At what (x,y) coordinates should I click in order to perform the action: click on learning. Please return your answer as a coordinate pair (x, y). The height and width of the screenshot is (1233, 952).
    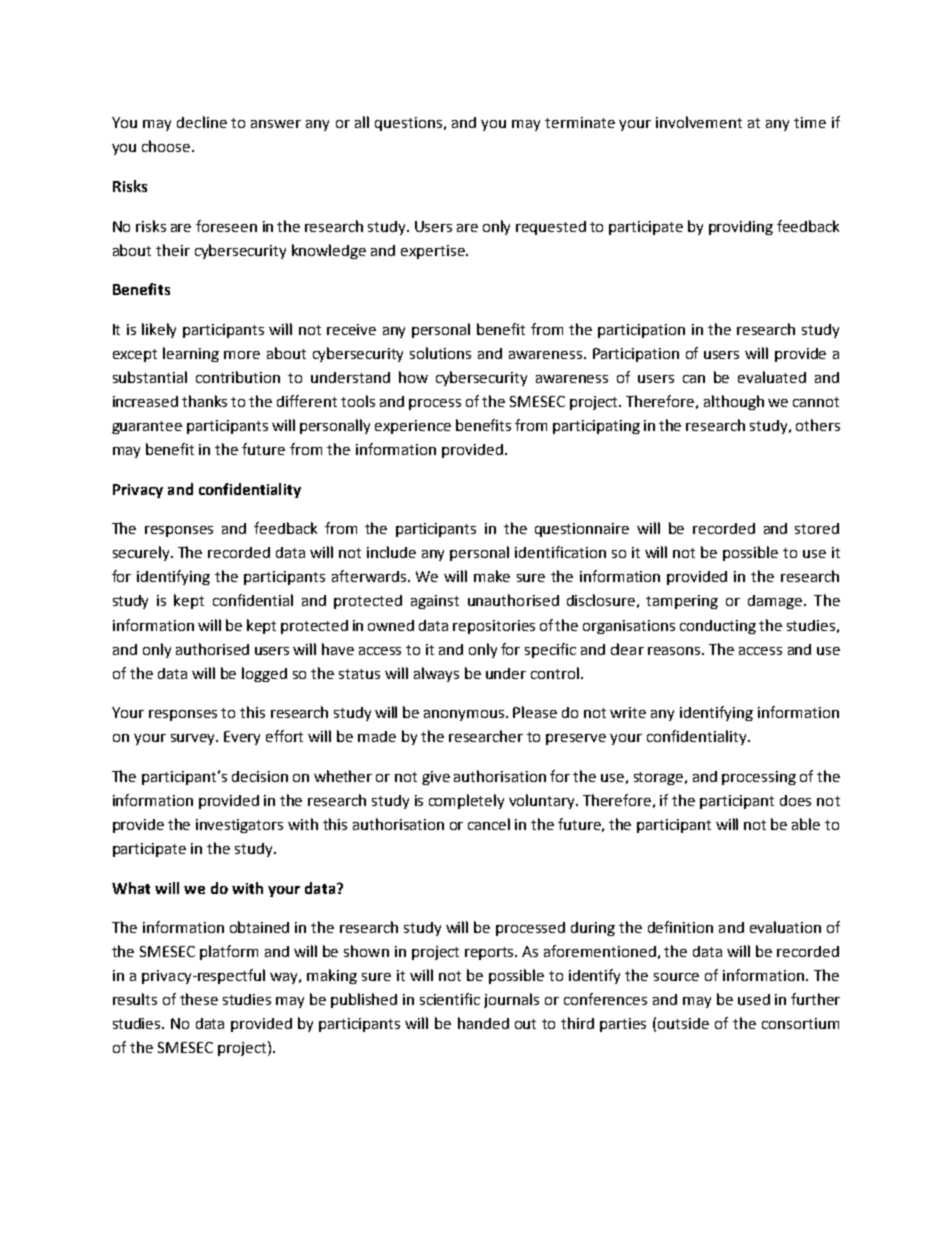
    Looking at the image, I should click on (191, 354).
